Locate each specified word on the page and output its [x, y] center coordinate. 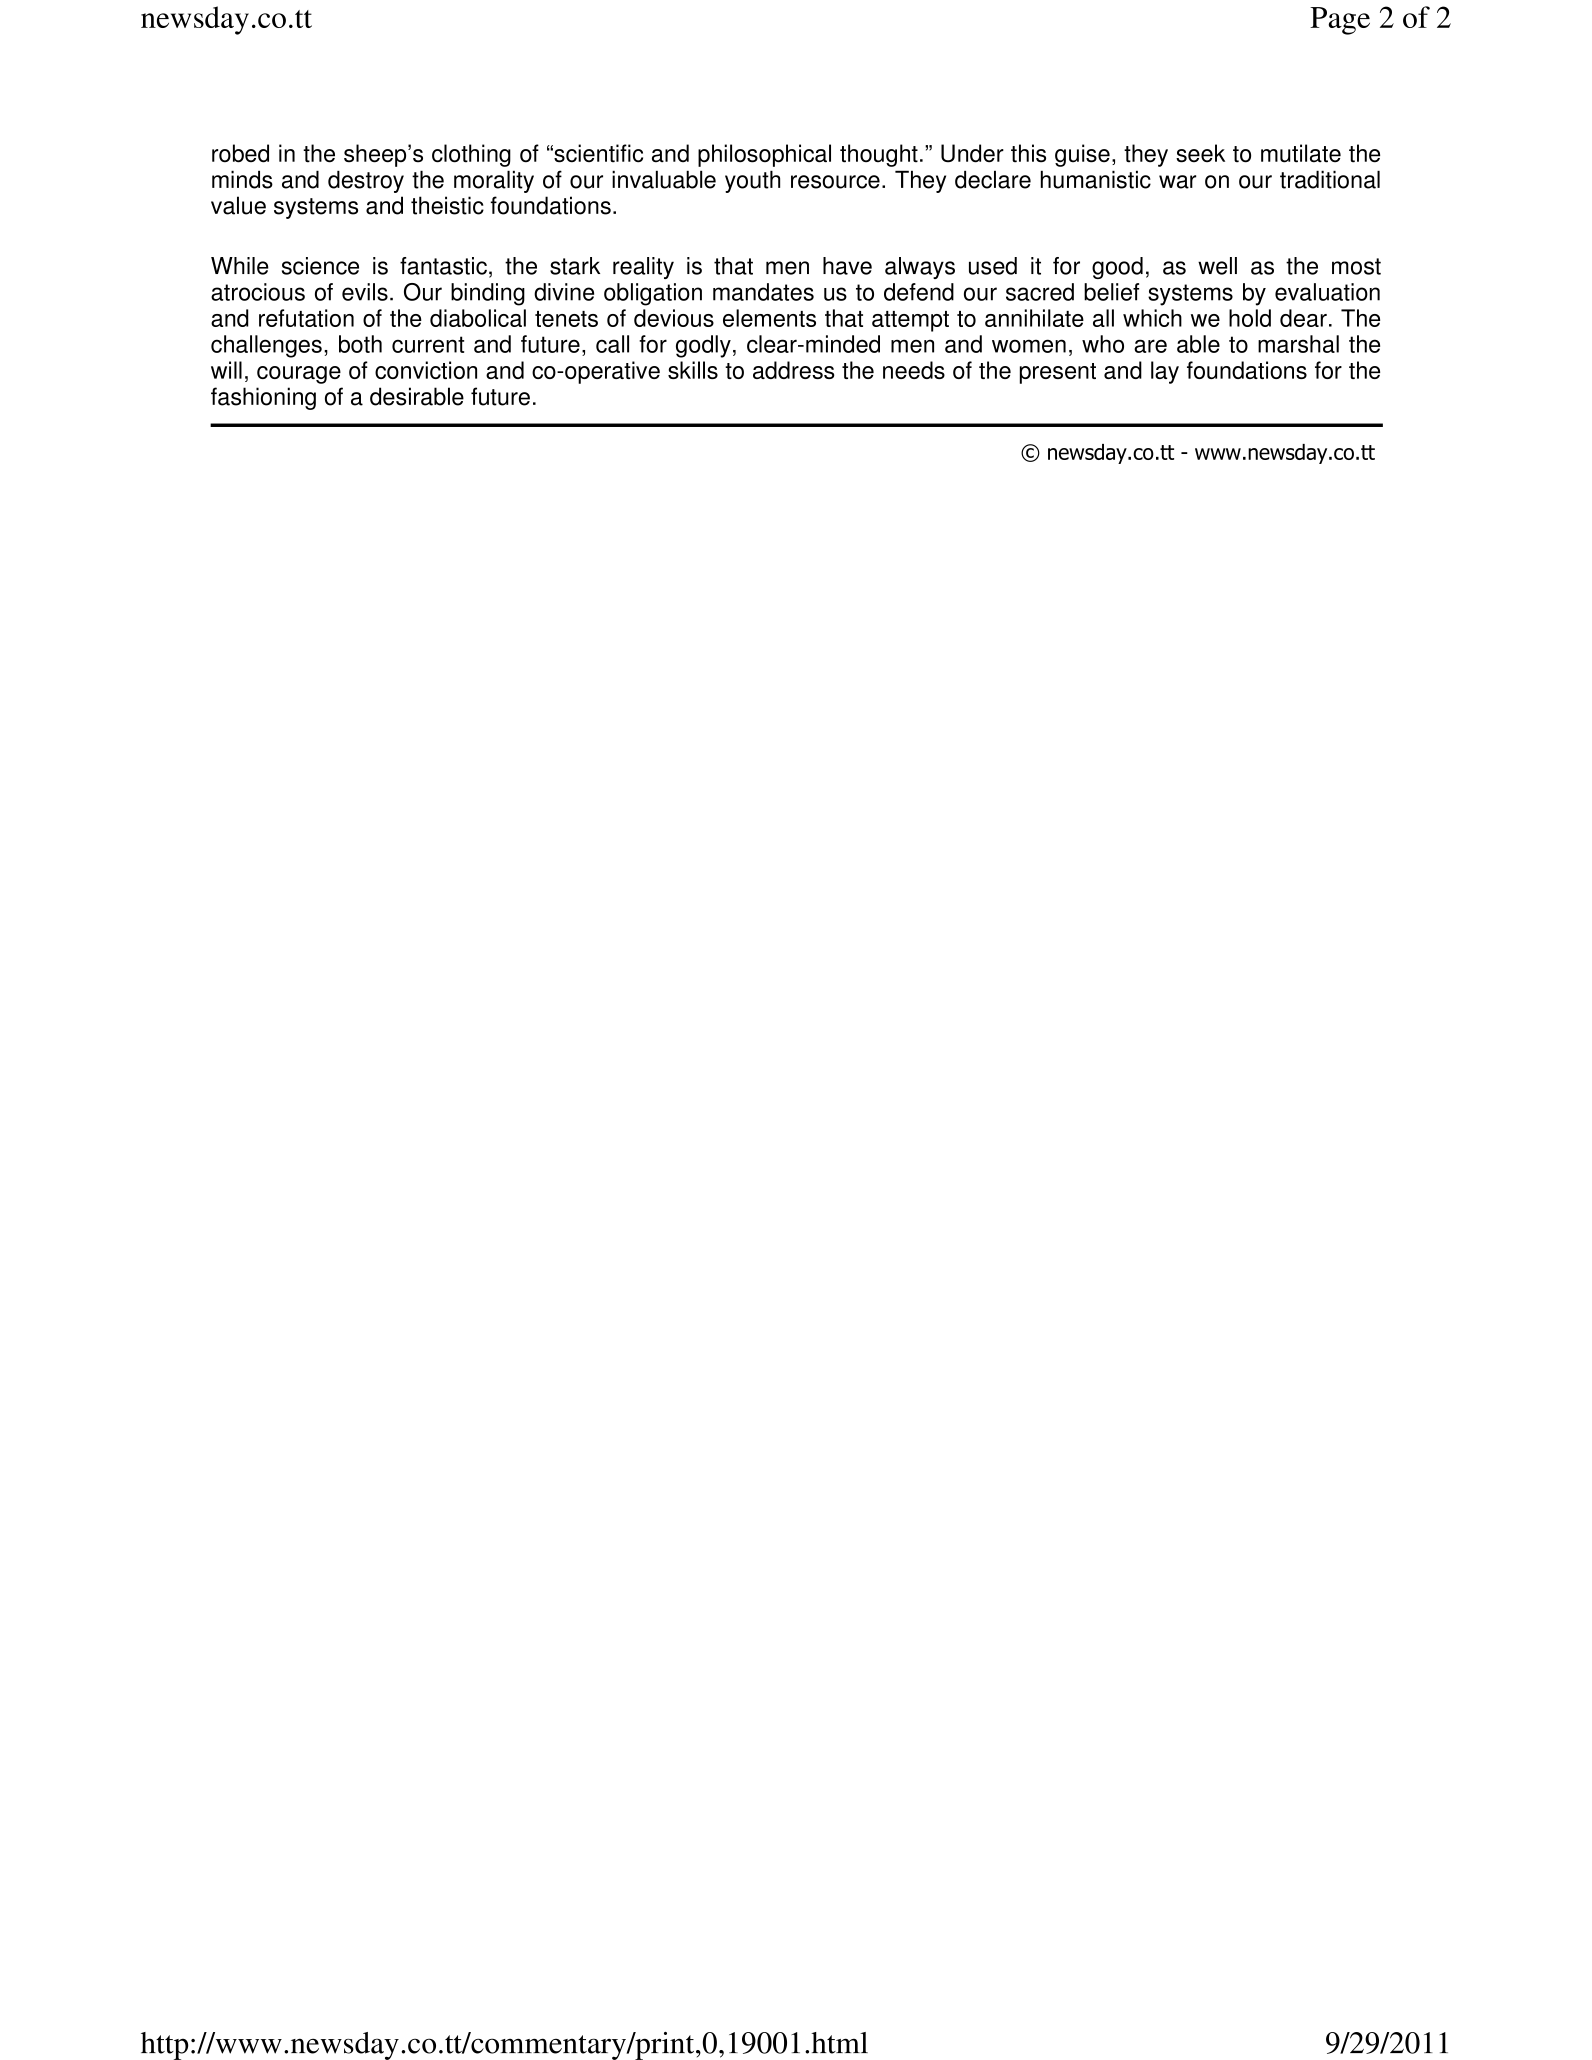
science [320, 266]
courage [299, 375]
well [1217, 266]
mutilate [1301, 153]
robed [240, 153]
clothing [471, 155]
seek [1200, 153]
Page [1340, 21]
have [847, 266]
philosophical [764, 155]
